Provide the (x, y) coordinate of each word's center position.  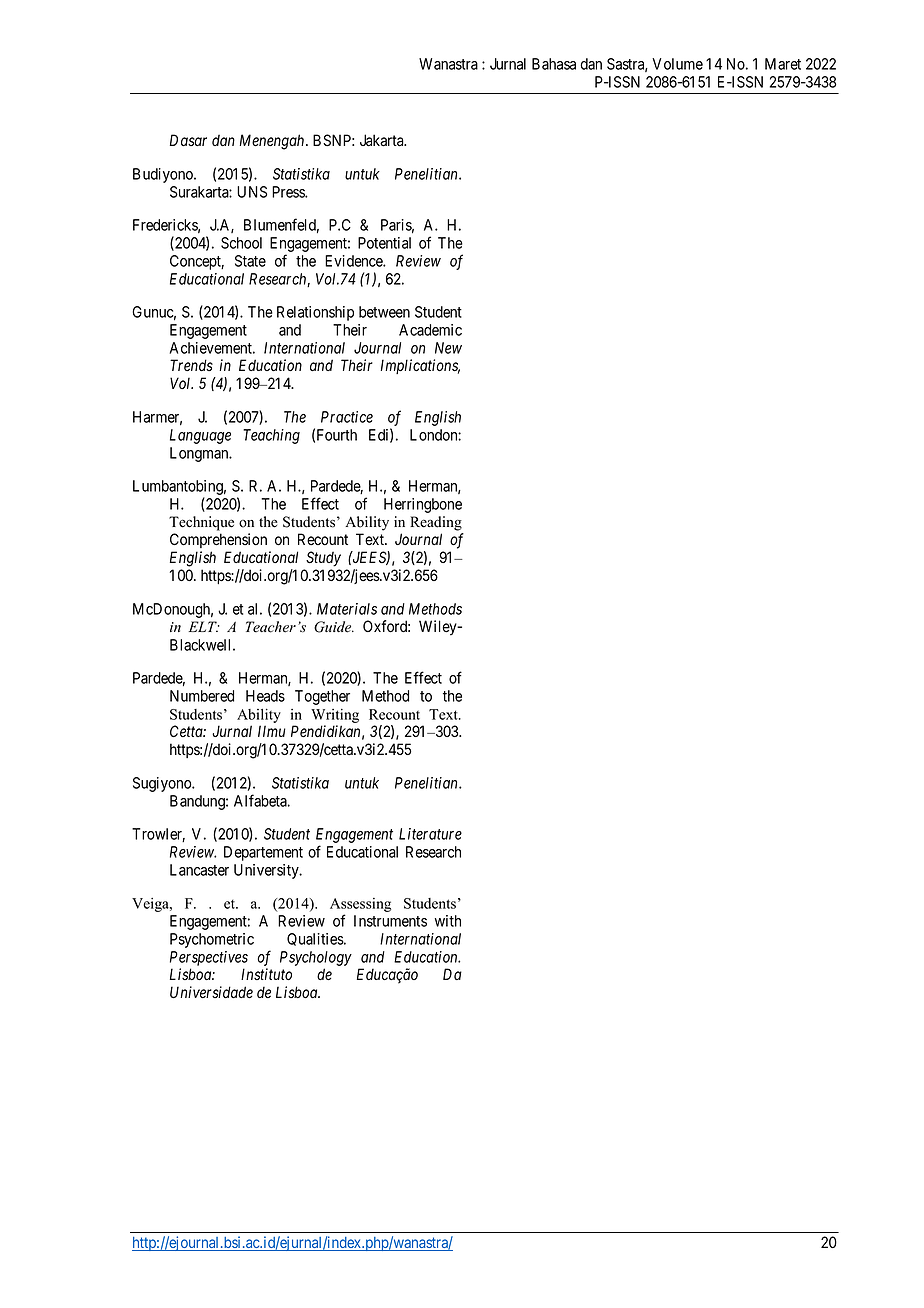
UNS (252, 192)
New (448, 348)
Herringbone (423, 505)
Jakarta (383, 140)
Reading (436, 523)
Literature (430, 834)
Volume (677, 64)
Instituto (266, 974)
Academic (430, 330)
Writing (335, 716)
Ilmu (272, 731)
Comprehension (218, 540)
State (250, 261)
